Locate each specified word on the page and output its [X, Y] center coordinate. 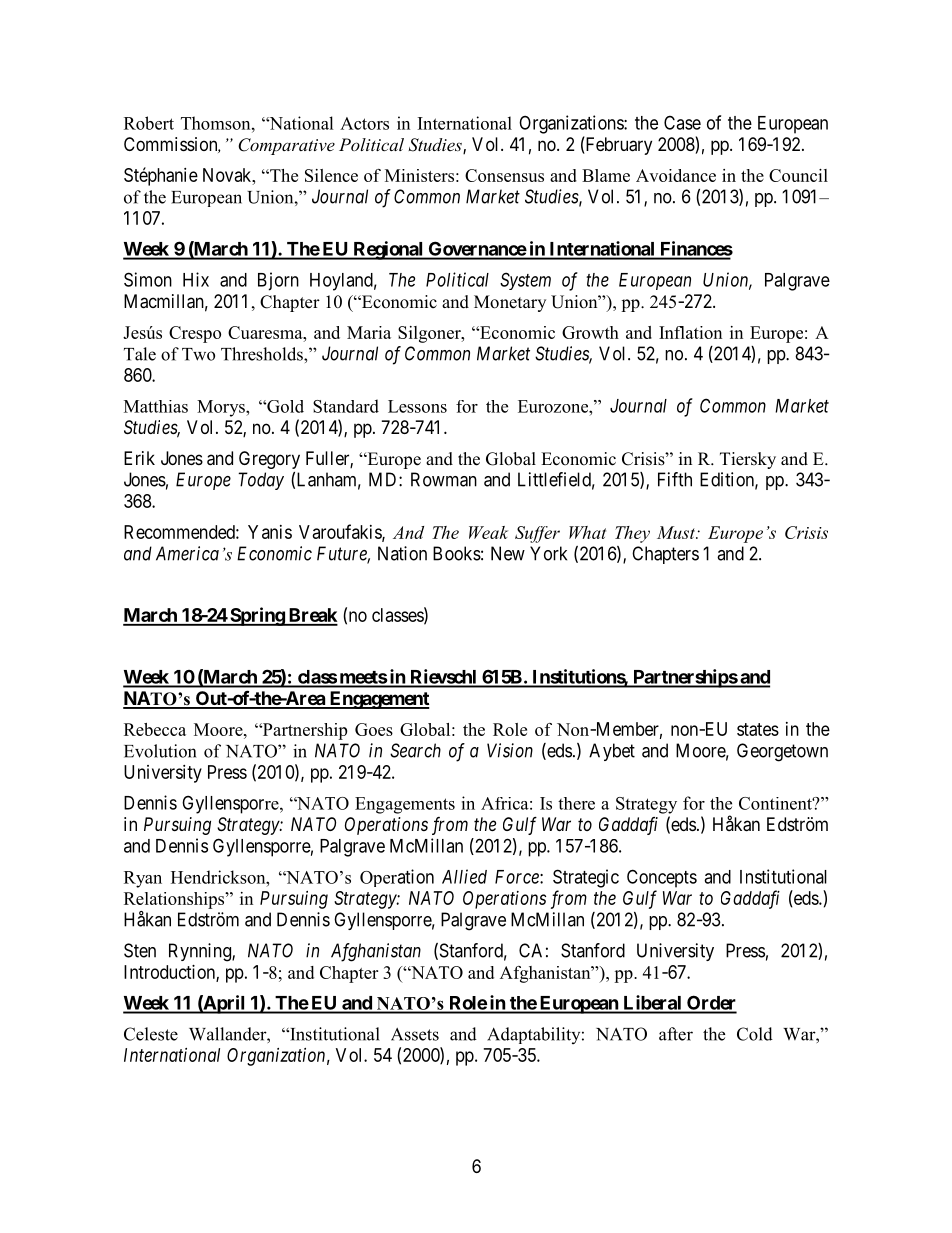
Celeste [151, 1034]
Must [677, 532]
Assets [415, 1034]
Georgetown [782, 752]
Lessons [417, 406]
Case [682, 122]
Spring [257, 616]
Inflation [690, 332]
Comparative [286, 146]
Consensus [504, 175]
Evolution [160, 751]
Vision [510, 750]
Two [198, 354]
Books [457, 553]
